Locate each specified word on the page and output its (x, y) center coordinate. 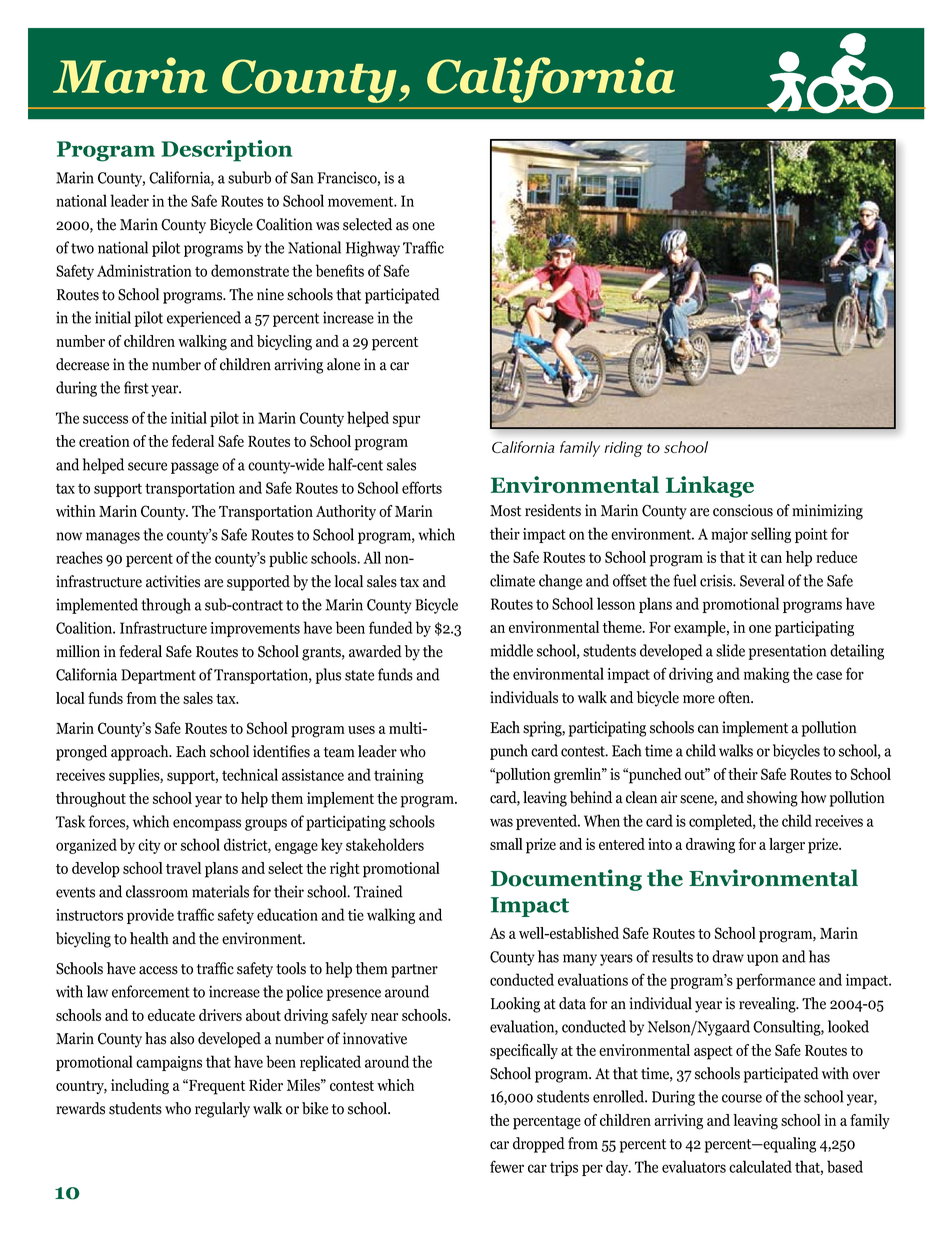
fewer (507, 1166)
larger (787, 846)
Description (227, 151)
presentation (787, 652)
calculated (760, 1166)
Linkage (710, 487)
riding (624, 449)
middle (511, 650)
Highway (373, 249)
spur (406, 421)
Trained (378, 891)
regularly (222, 1110)
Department (158, 676)
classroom (157, 891)
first (136, 387)
